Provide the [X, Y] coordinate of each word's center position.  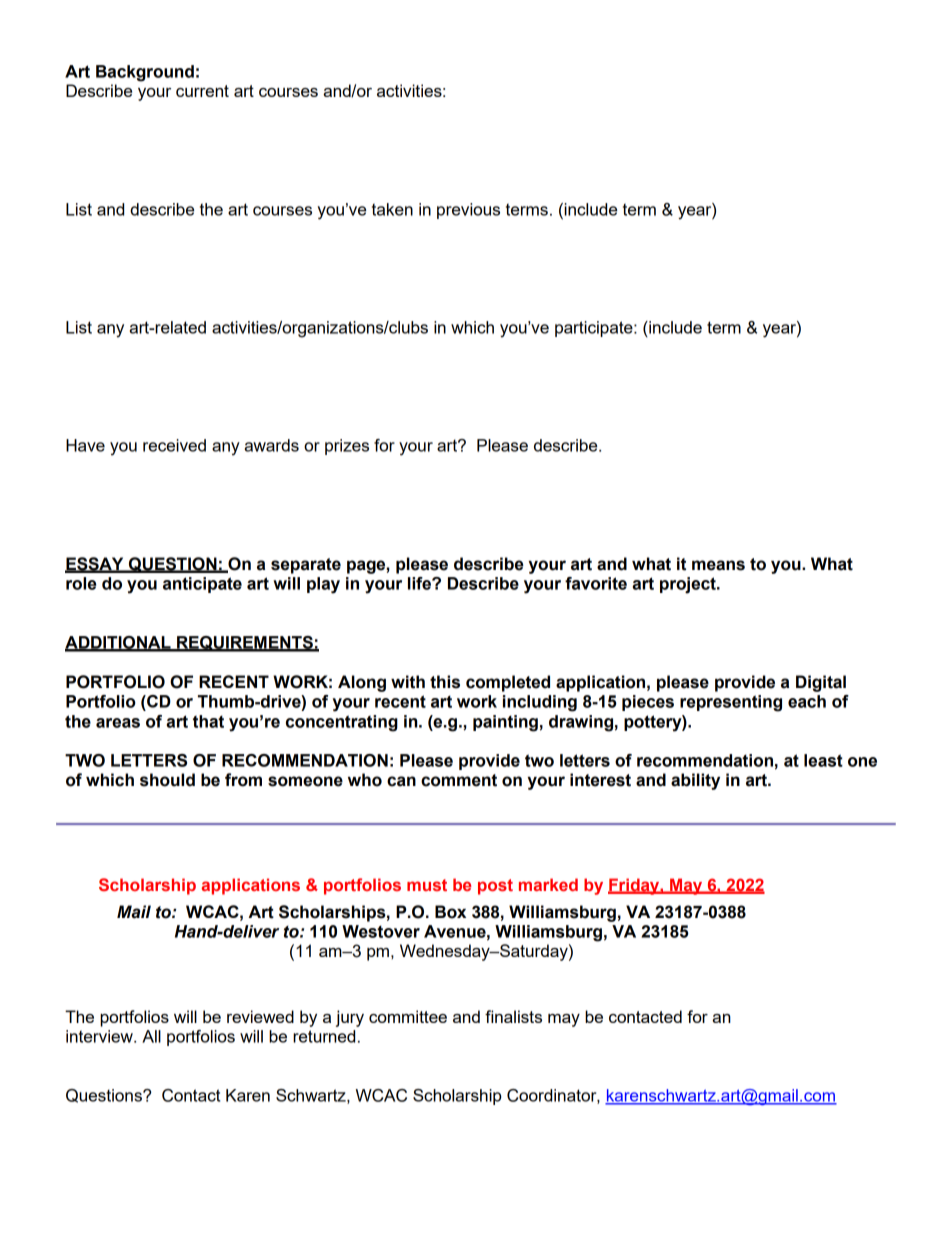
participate [595, 329]
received [174, 445]
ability [695, 781]
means [718, 565]
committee [408, 1016]
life [420, 583]
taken [392, 209]
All [151, 1036]
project [689, 585]
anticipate [202, 585]
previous [468, 211]
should [167, 780]
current [202, 91]
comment [459, 780]
